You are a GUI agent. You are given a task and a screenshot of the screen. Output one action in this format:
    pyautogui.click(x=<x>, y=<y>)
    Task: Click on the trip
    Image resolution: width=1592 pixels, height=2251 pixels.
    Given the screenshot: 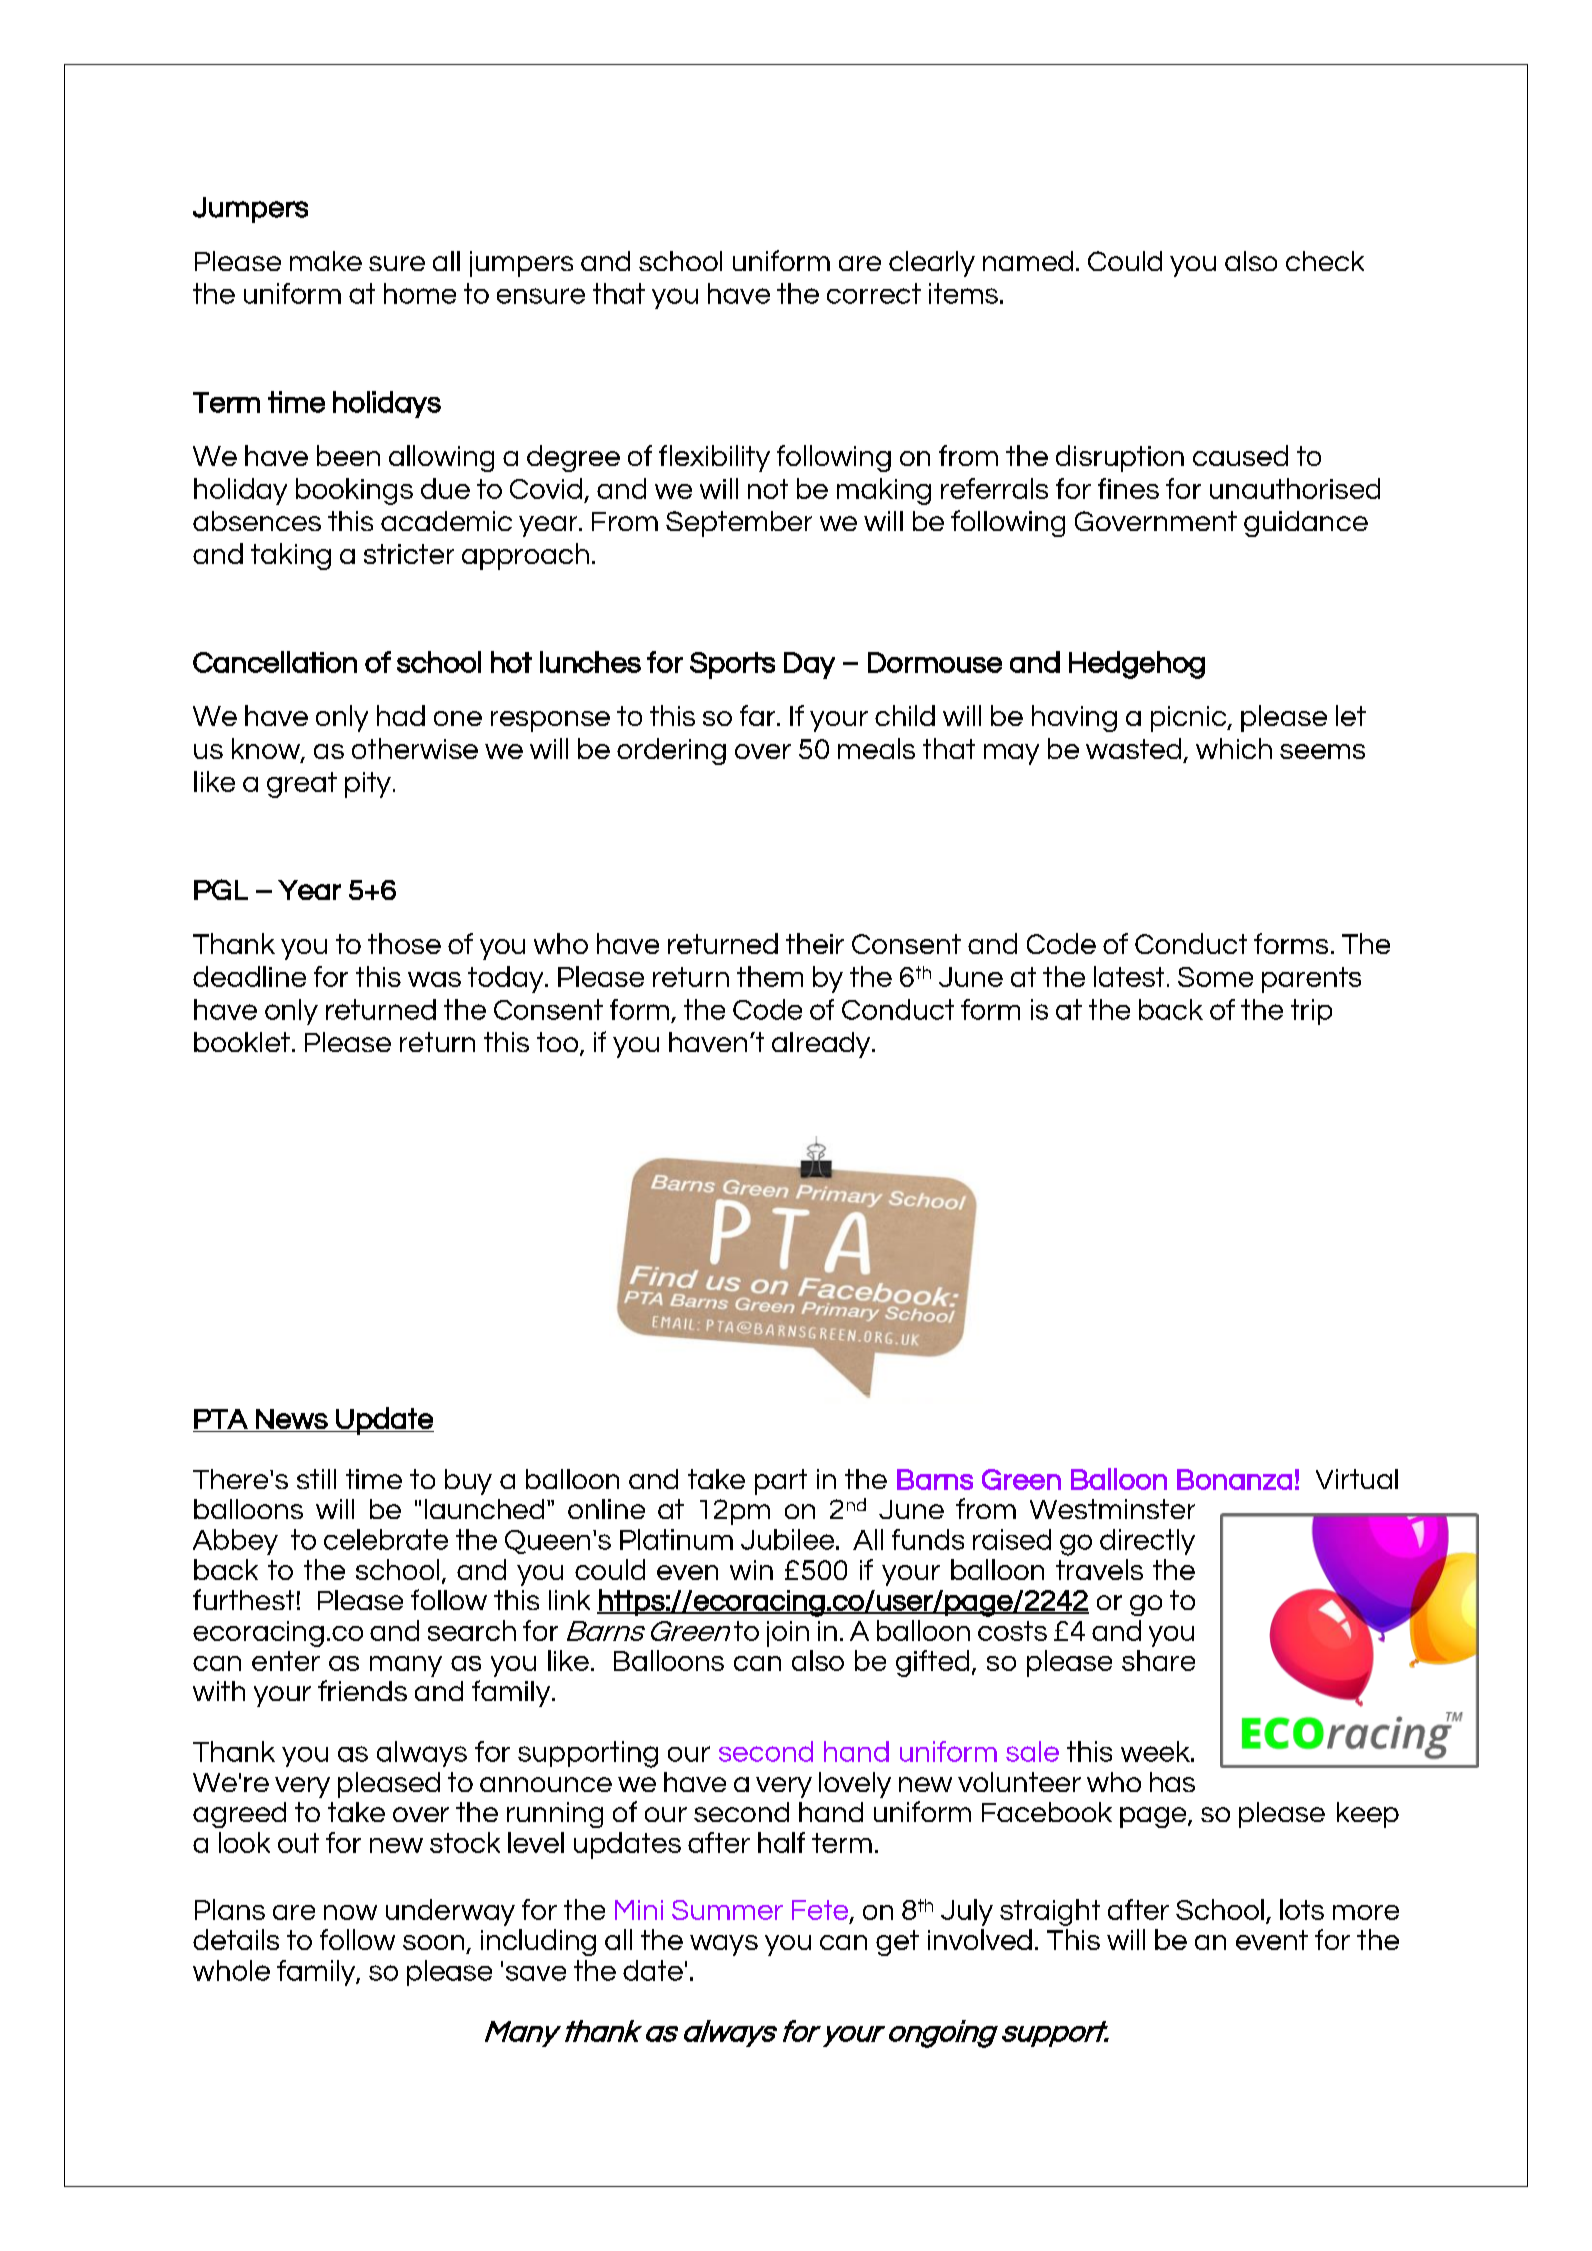 What is the action you would take?
    pyautogui.click(x=1311, y=1012)
